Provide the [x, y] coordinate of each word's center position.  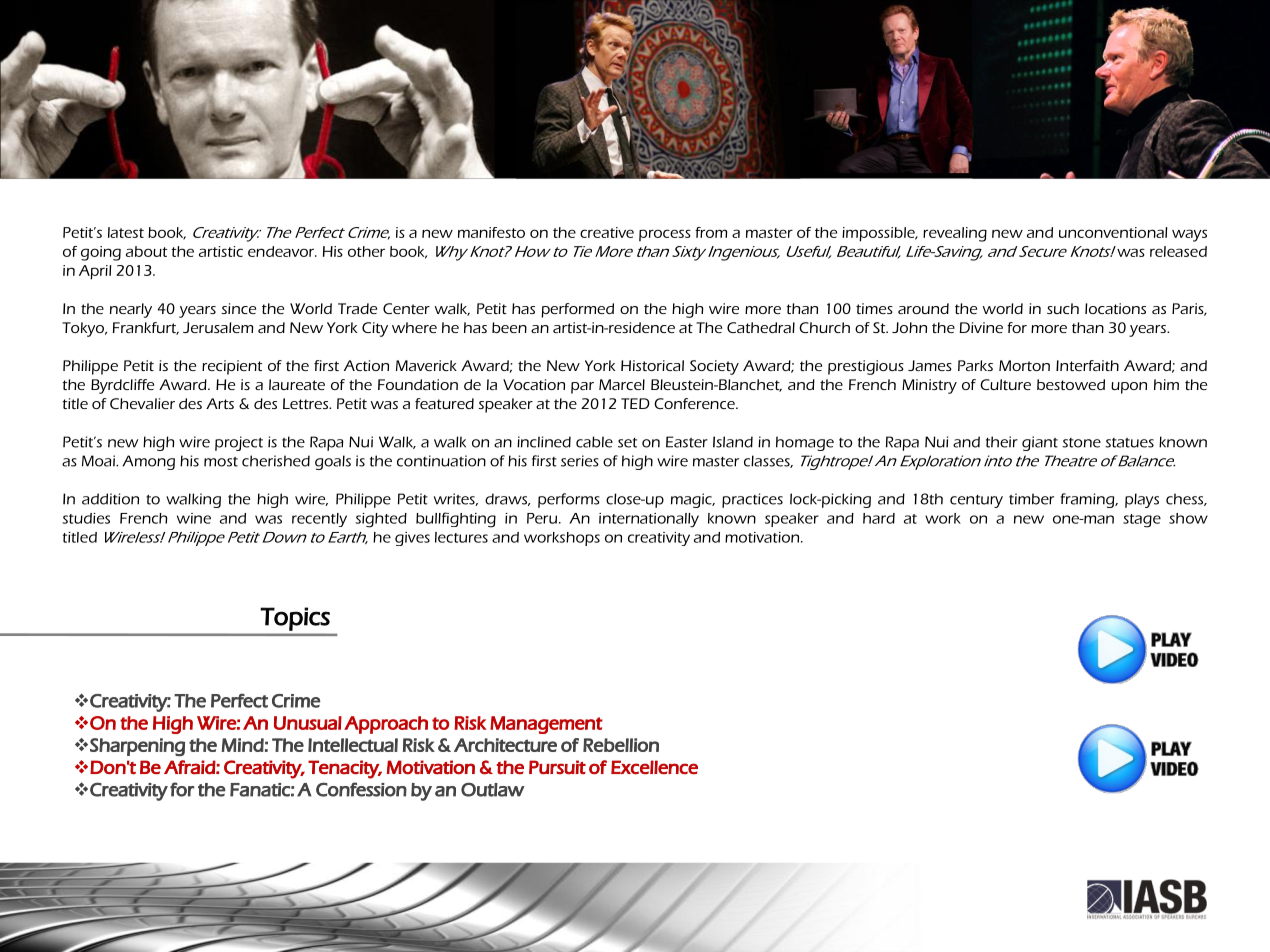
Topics [295, 619]
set [627, 443]
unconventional [1113, 232]
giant [1040, 443]
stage [1142, 521]
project [239, 443]
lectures [461, 537]
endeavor [282, 251]
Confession [361, 789]
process [665, 235]
